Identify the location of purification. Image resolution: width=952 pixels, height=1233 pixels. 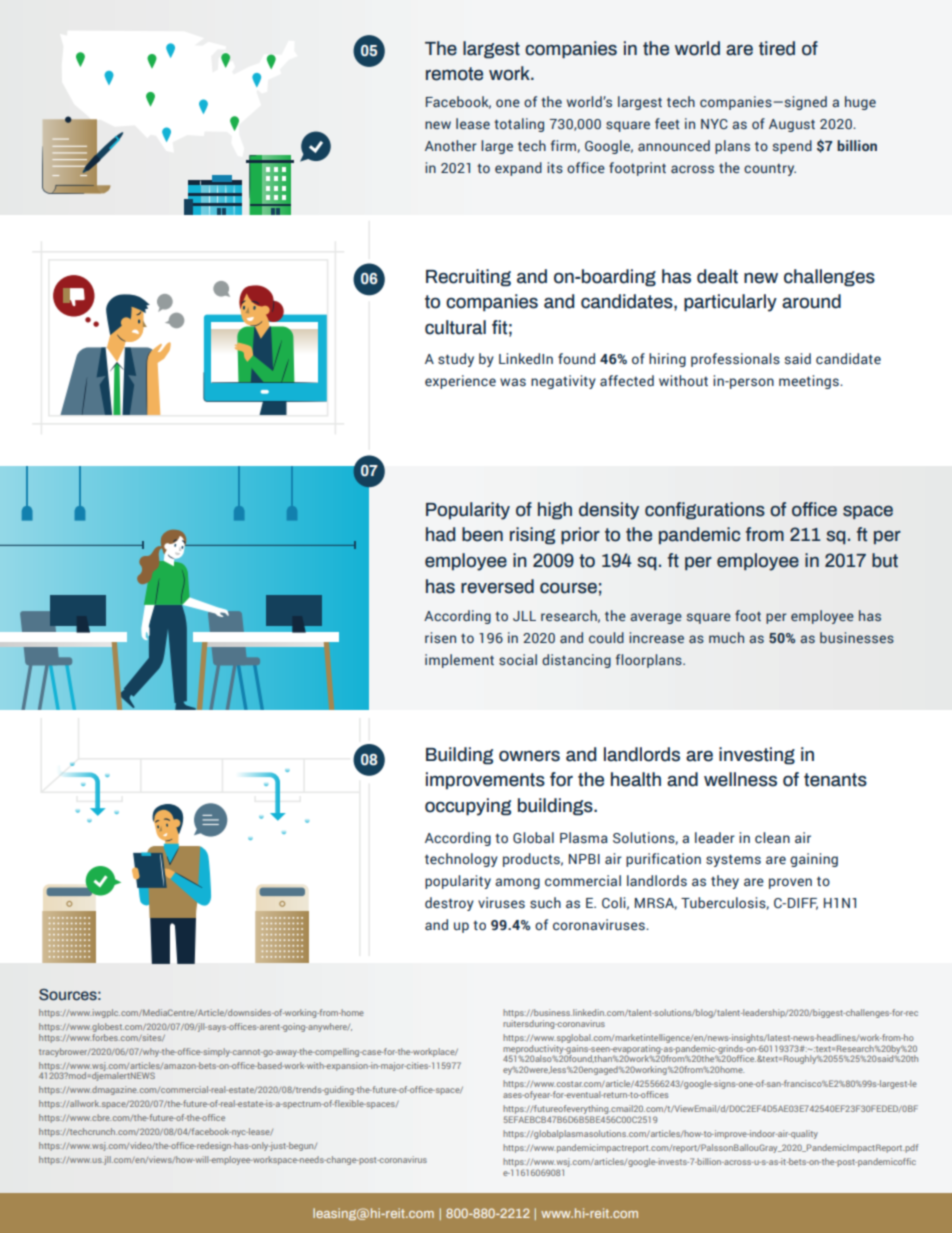
(663, 860).
